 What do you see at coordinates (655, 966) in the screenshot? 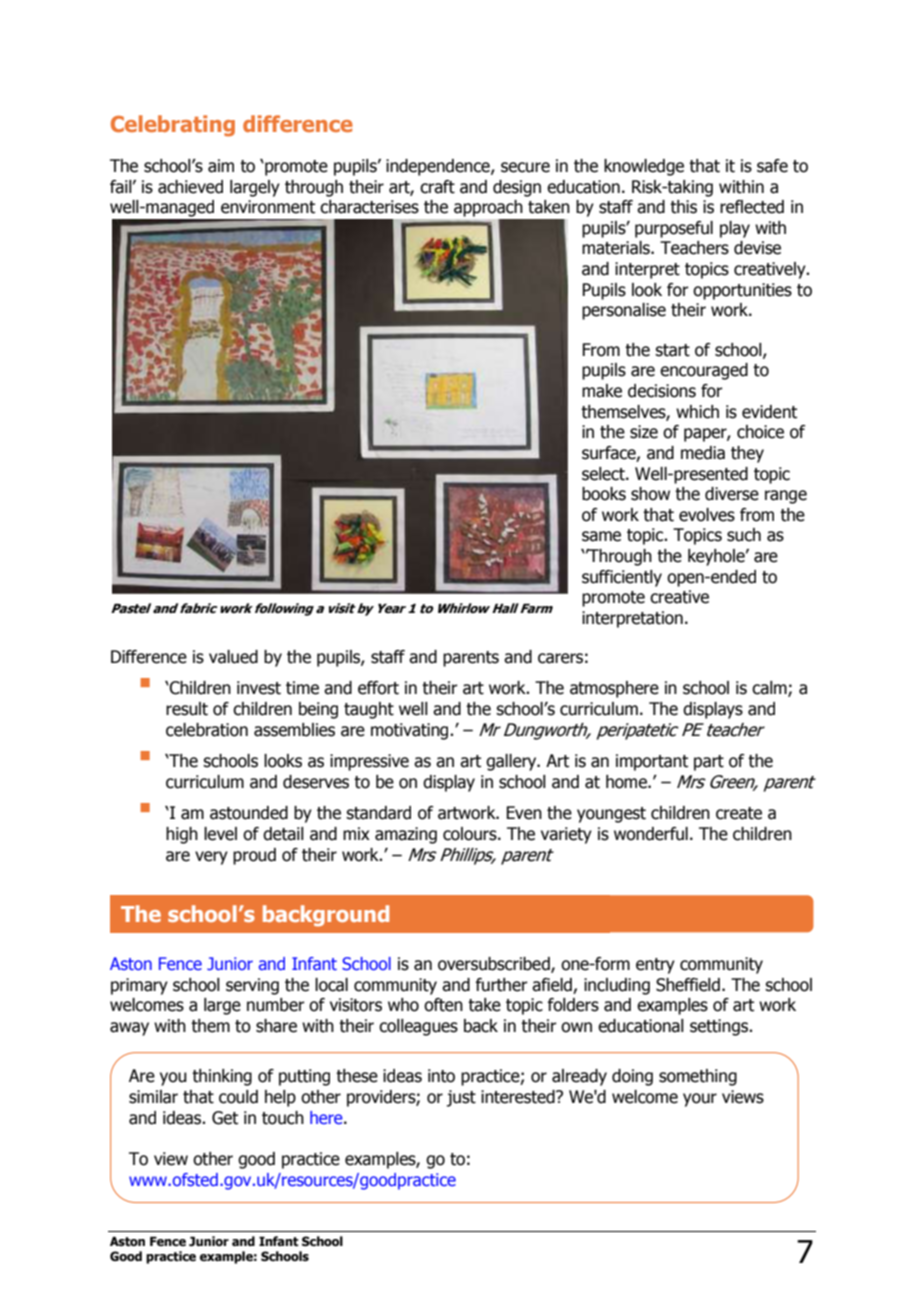
I see `entry` at bounding box center [655, 966].
